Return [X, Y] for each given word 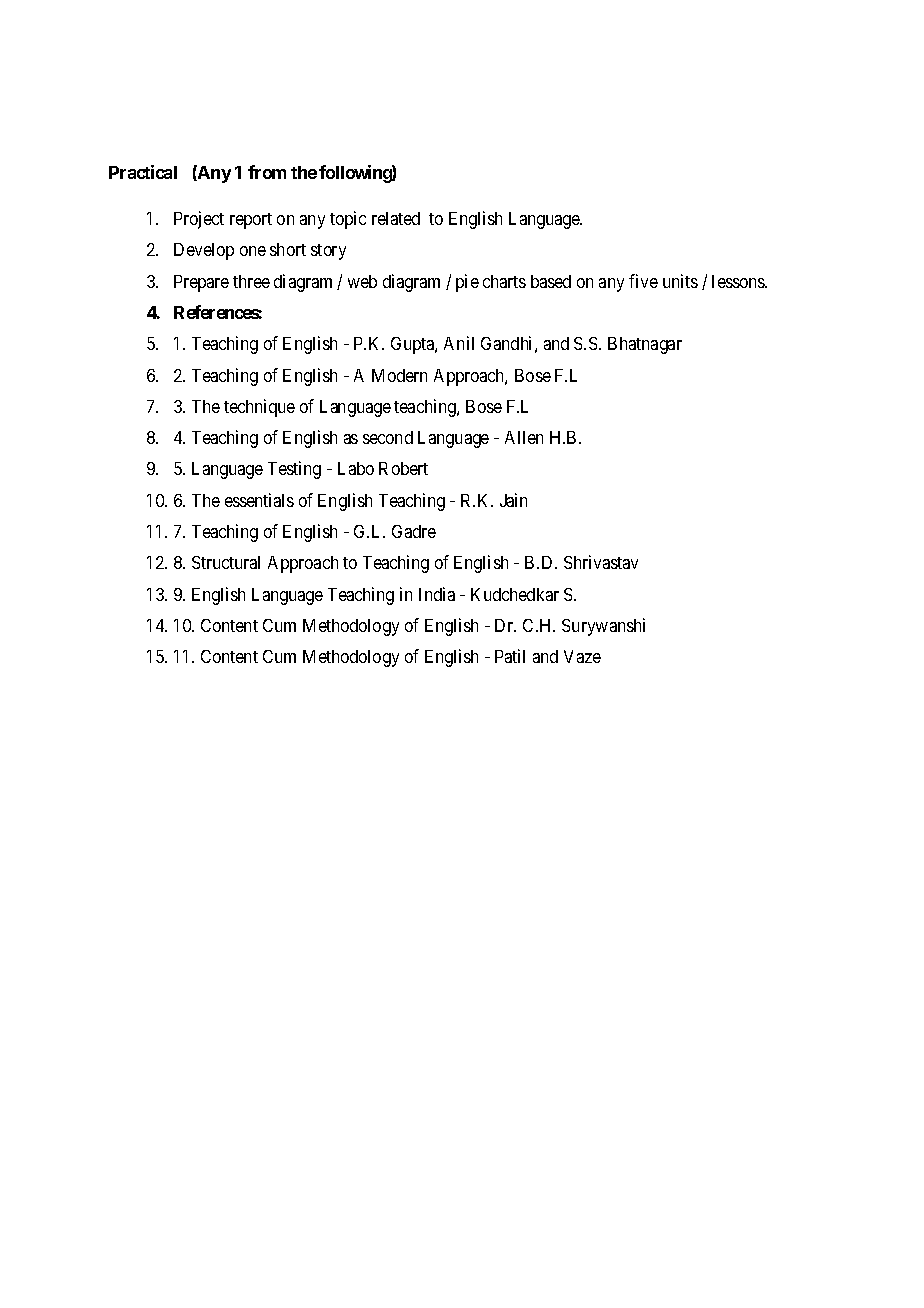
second [388, 437]
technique [259, 408]
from [267, 172]
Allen [524, 437]
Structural [226, 562]
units [680, 281]
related [396, 218]
